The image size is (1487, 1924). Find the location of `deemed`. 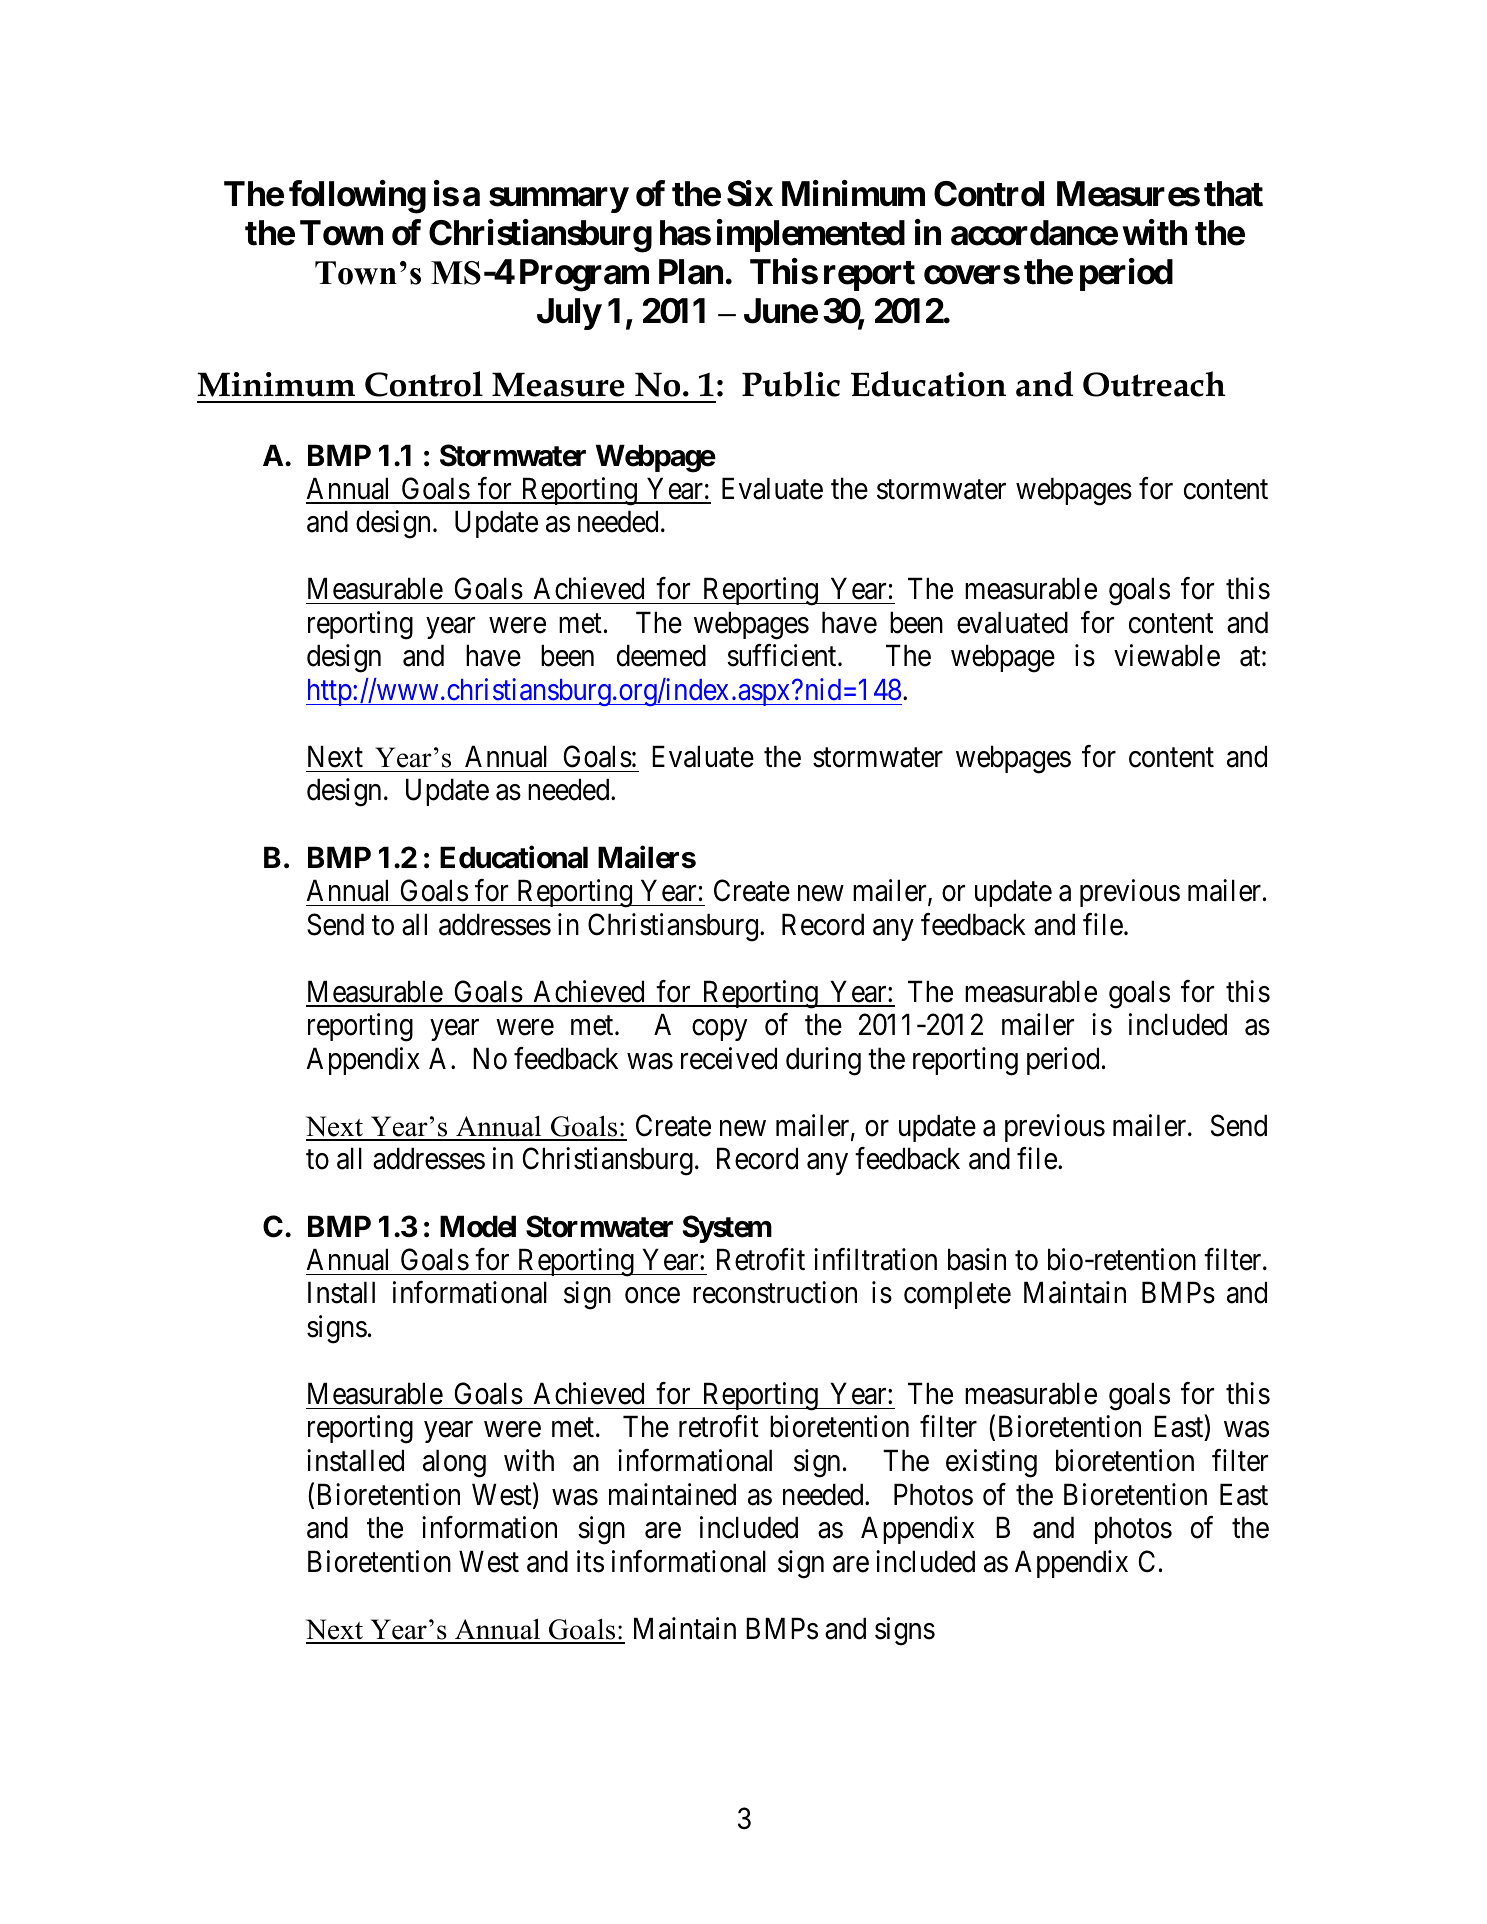

deemed is located at coordinates (661, 655).
